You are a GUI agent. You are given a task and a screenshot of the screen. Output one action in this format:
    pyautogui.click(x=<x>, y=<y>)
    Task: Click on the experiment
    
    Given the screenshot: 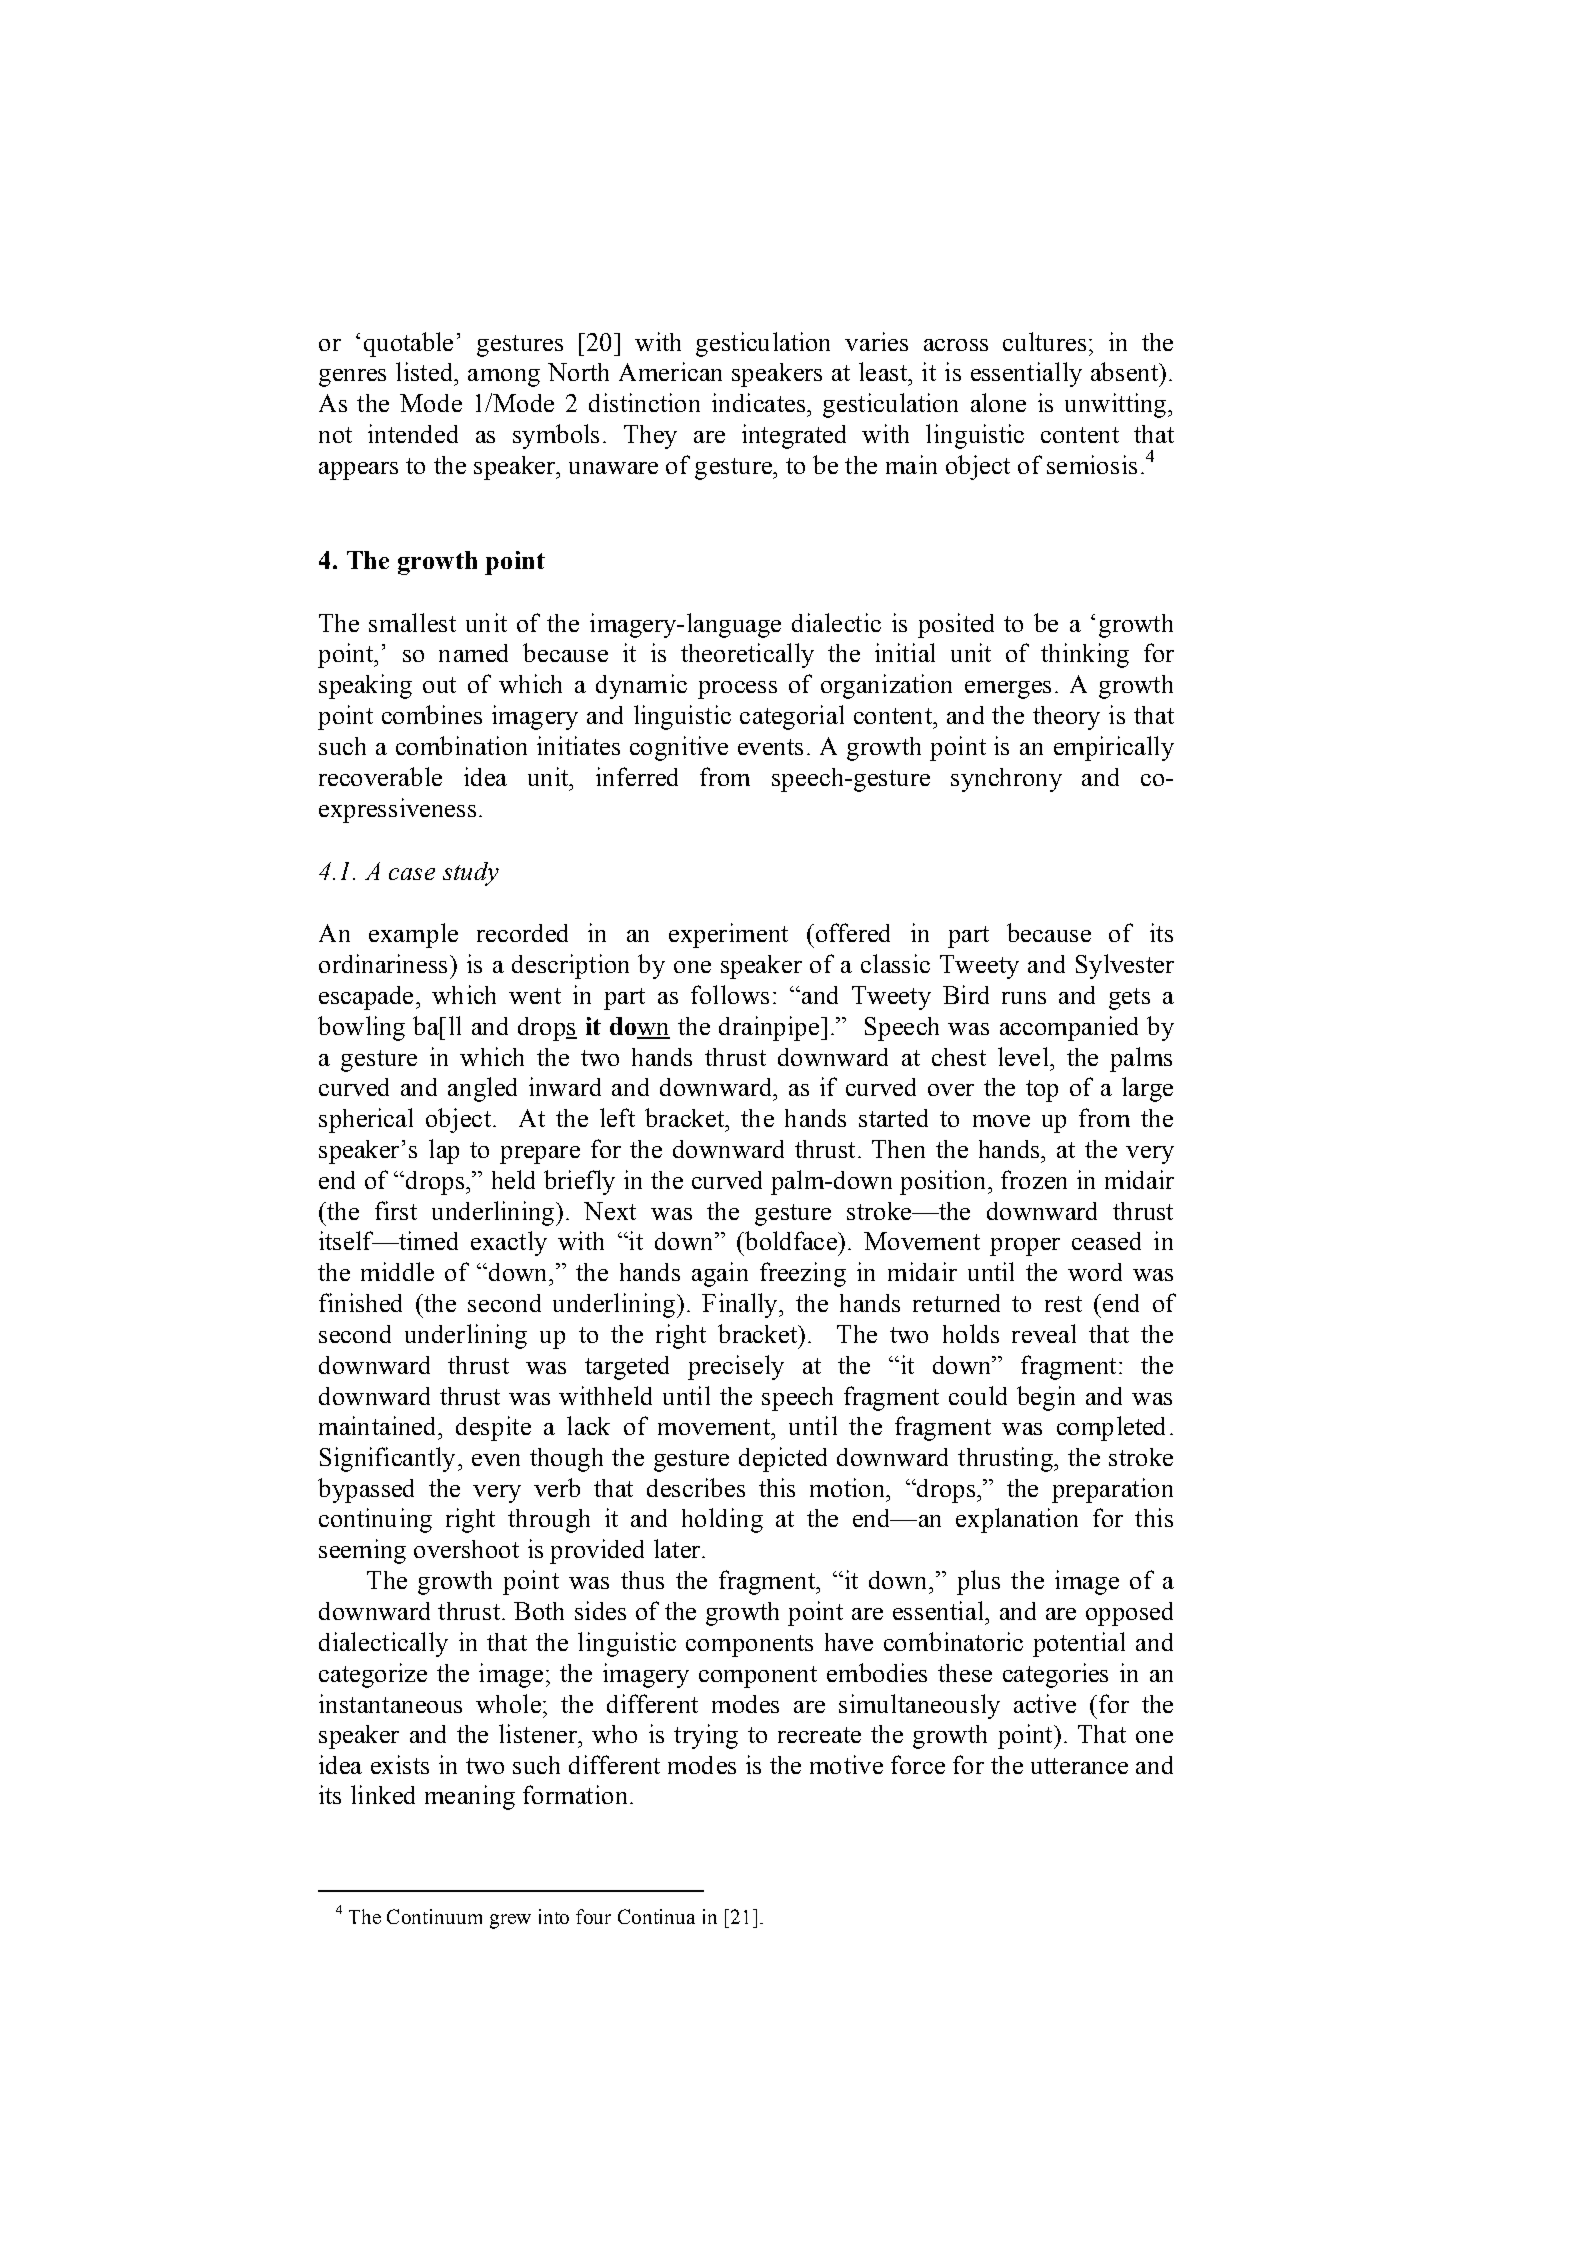 What is the action you would take?
    pyautogui.click(x=728, y=935)
